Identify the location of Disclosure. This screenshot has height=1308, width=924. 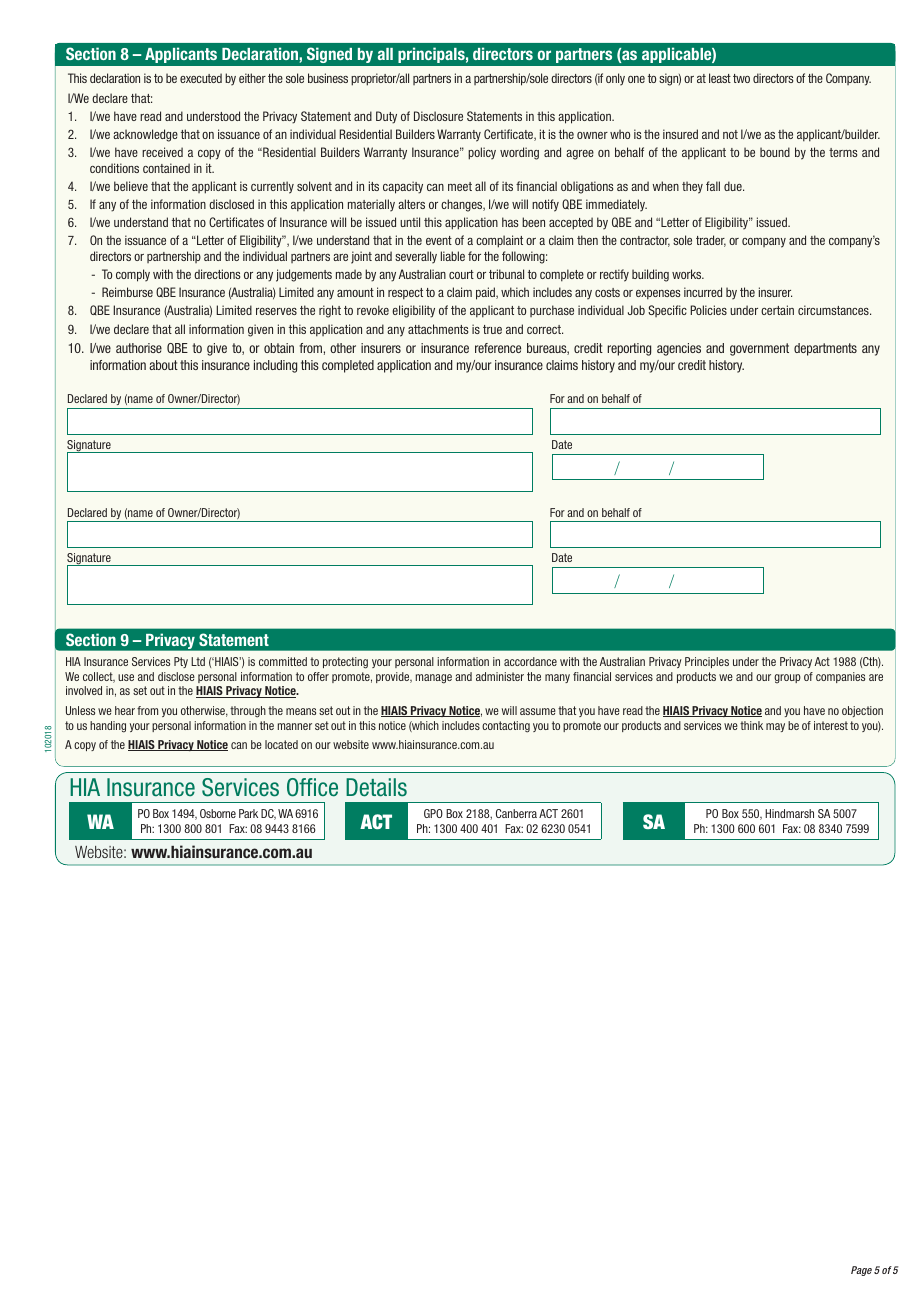
(438, 116).
